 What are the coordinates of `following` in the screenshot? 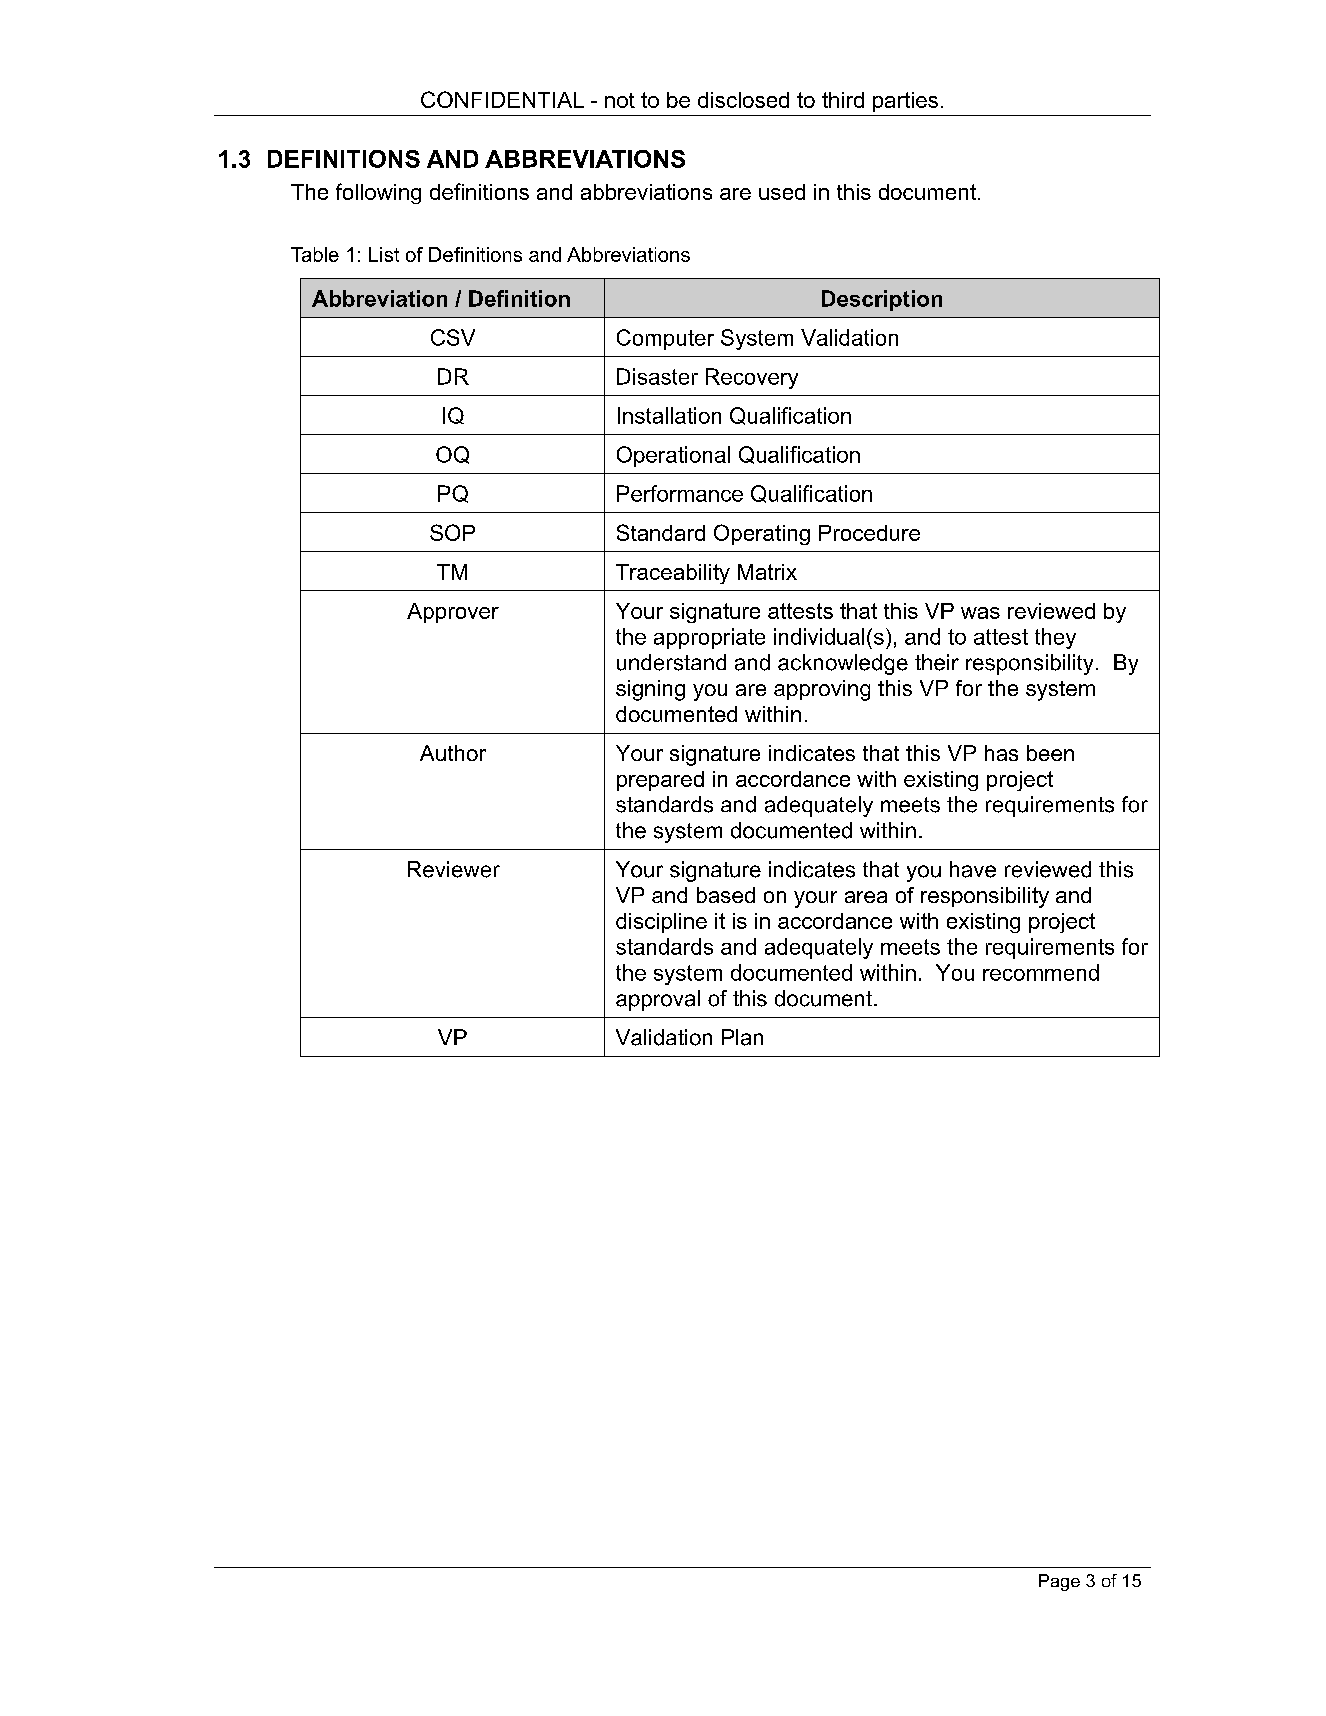 It's located at (378, 193).
